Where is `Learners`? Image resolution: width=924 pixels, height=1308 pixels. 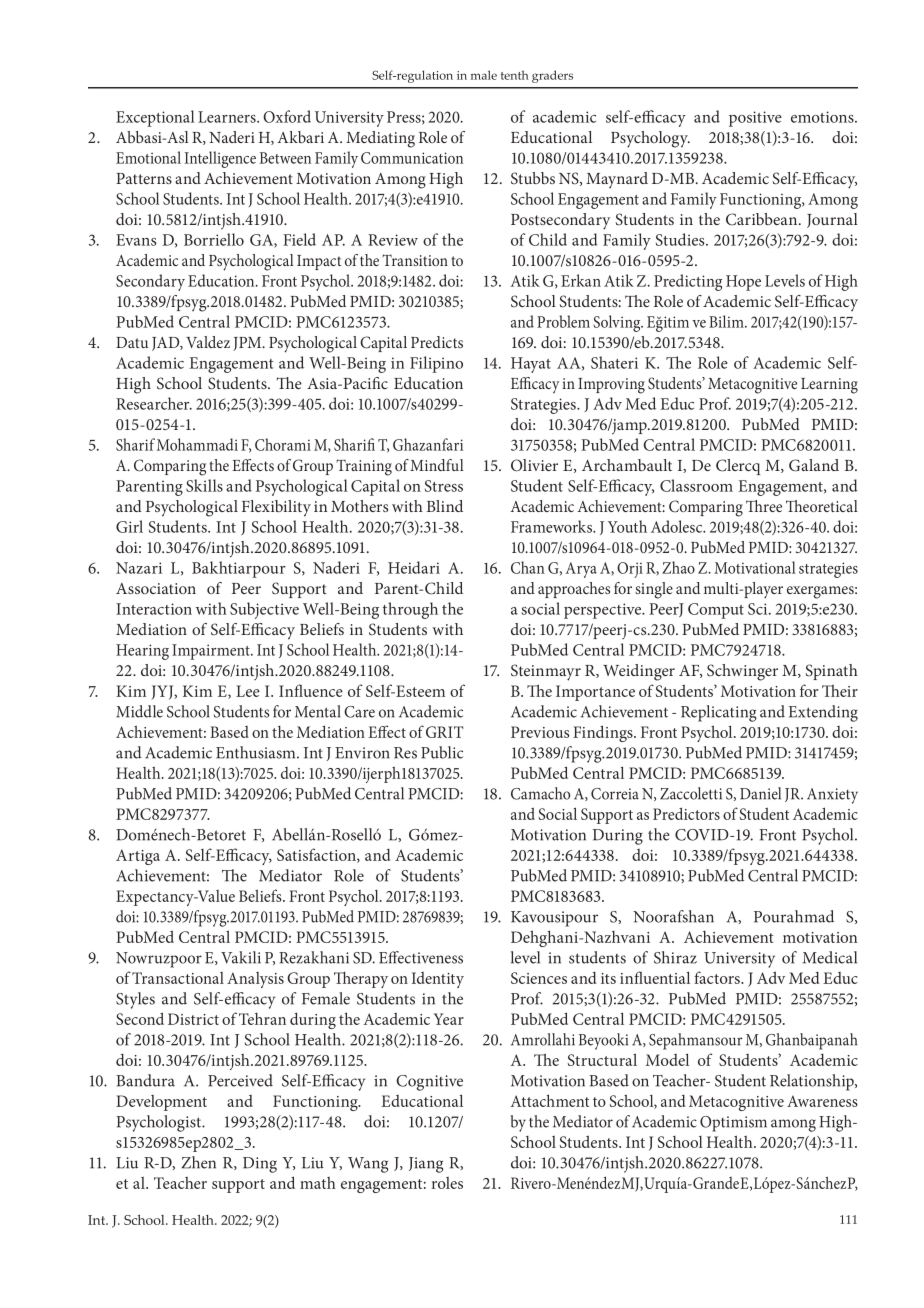 Learners is located at coordinates (228, 117).
